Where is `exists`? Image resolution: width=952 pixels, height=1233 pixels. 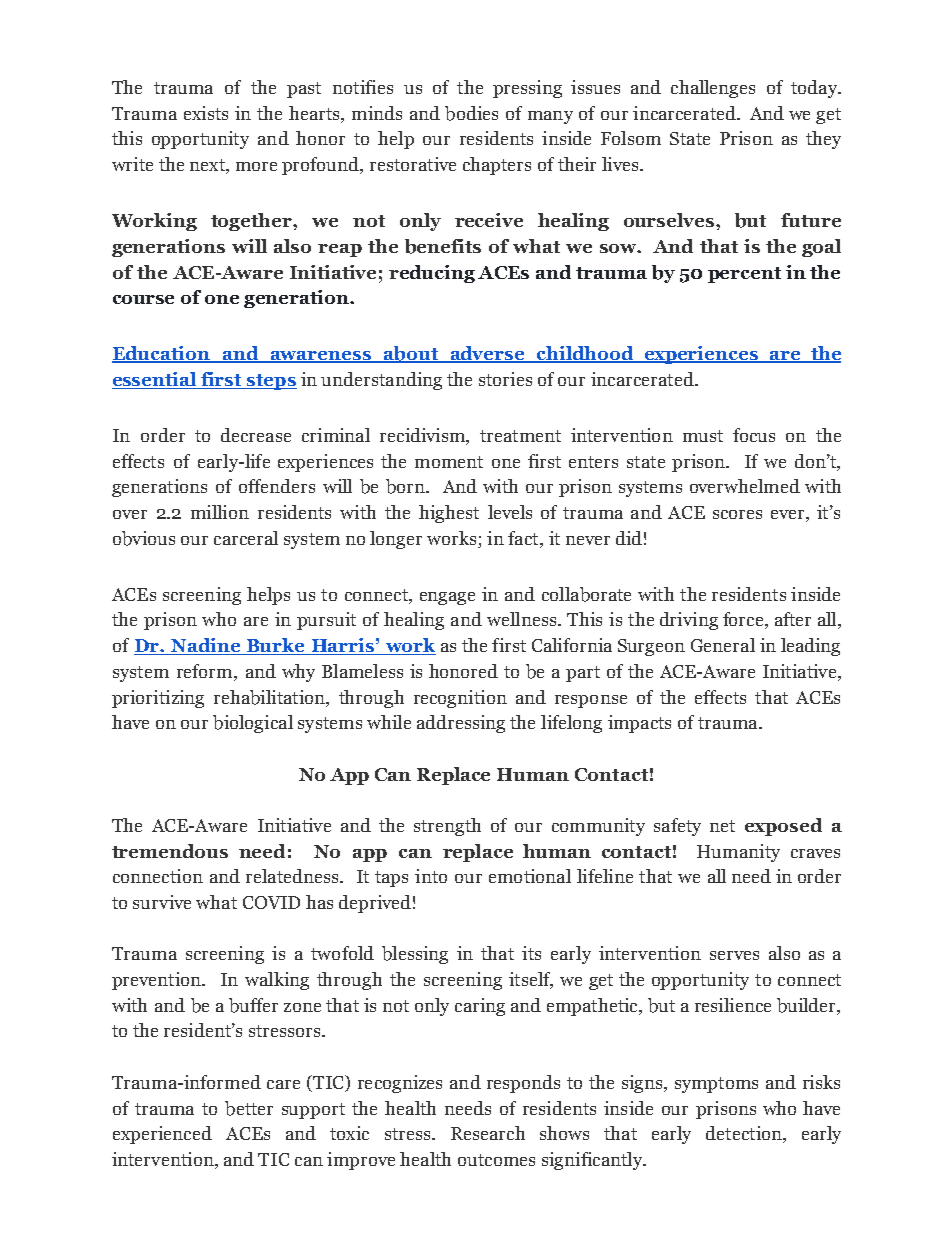 exists is located at coordinates (206, 113).
